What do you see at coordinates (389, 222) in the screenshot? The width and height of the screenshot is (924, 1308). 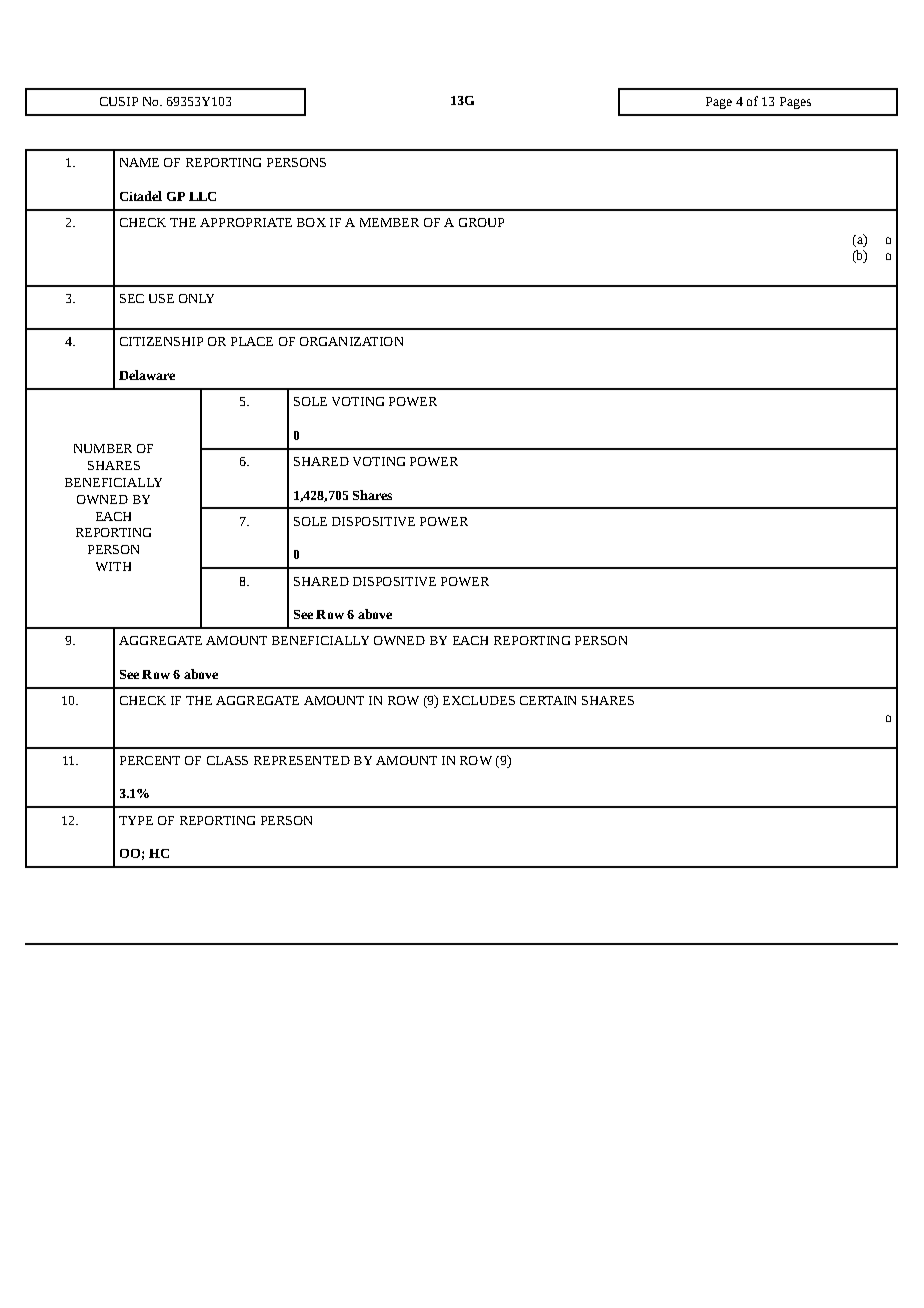 I see `MEMBER` at bounding box center [389, 222].
